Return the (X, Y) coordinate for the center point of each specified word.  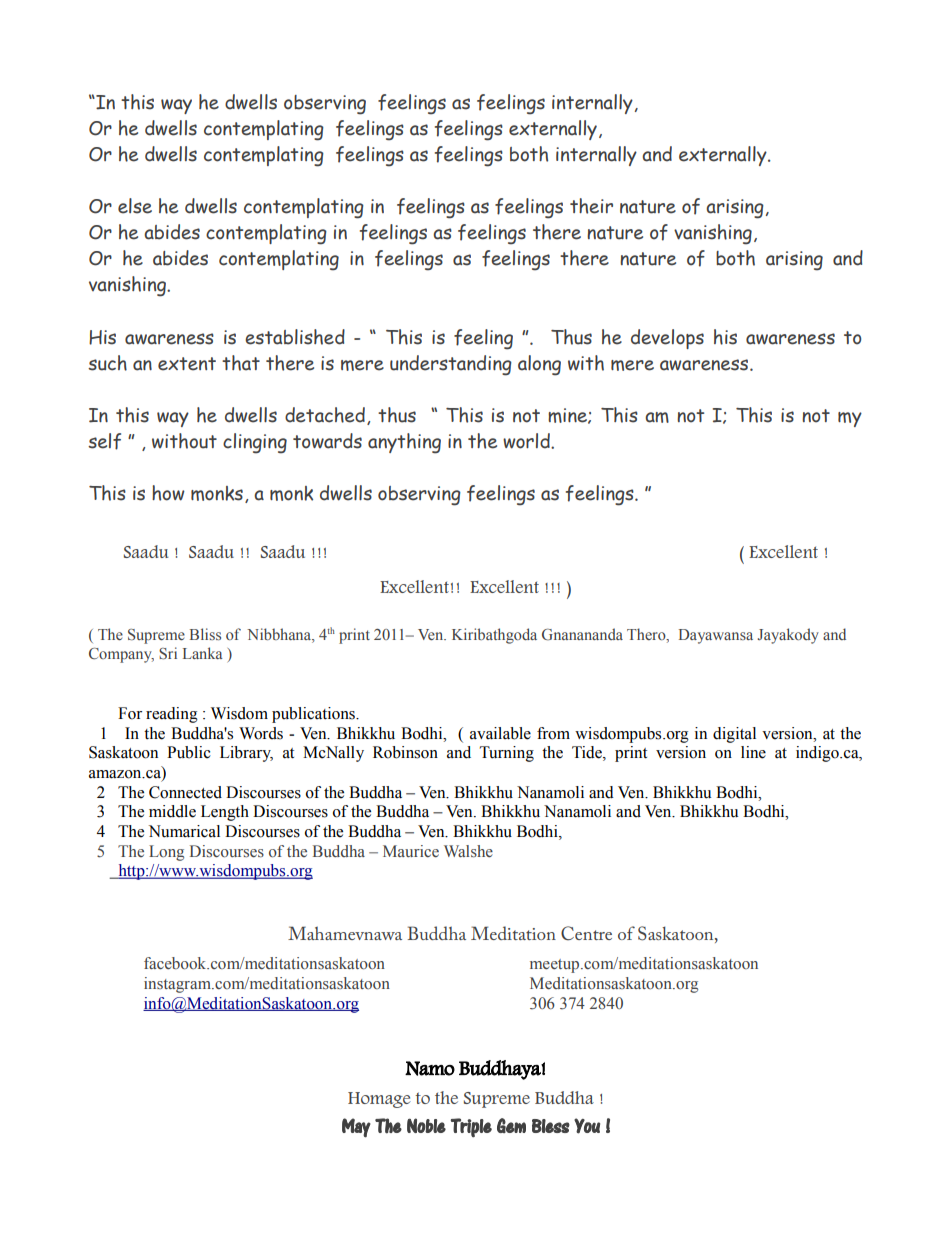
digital (734, 735)
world (527, 441)
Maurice (411, 851)
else (135, 206)
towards (327, 441)
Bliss (205, 634)
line (753, 752)
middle (172, 811)
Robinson (405, 752)
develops (667, 339)
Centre (586, 933)
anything (404, 443)
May (356, 1128)
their (591, 206)
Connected (185, 792)
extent (187, 364)
